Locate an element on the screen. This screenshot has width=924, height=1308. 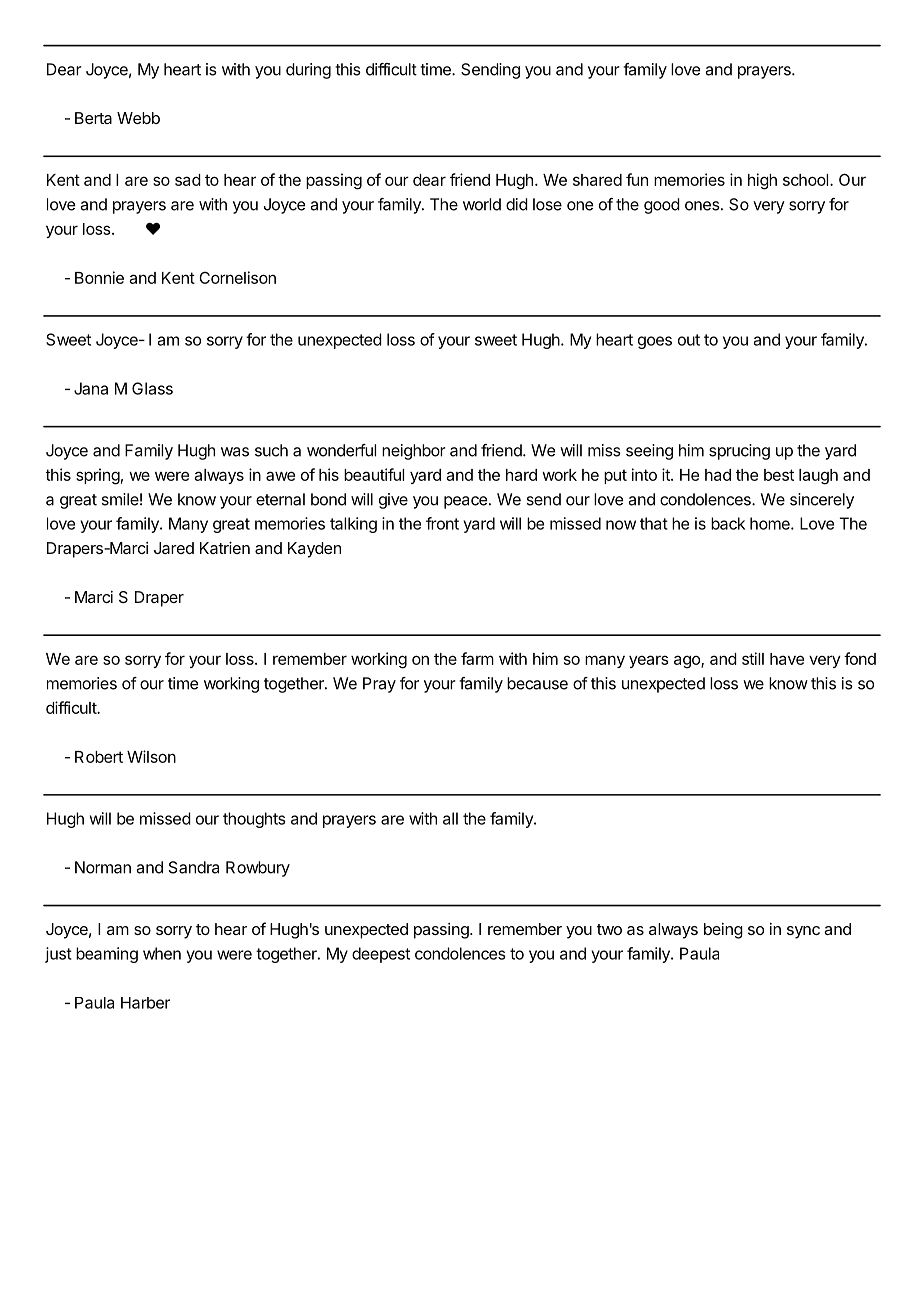
when is located at coordinates (162, 953).
